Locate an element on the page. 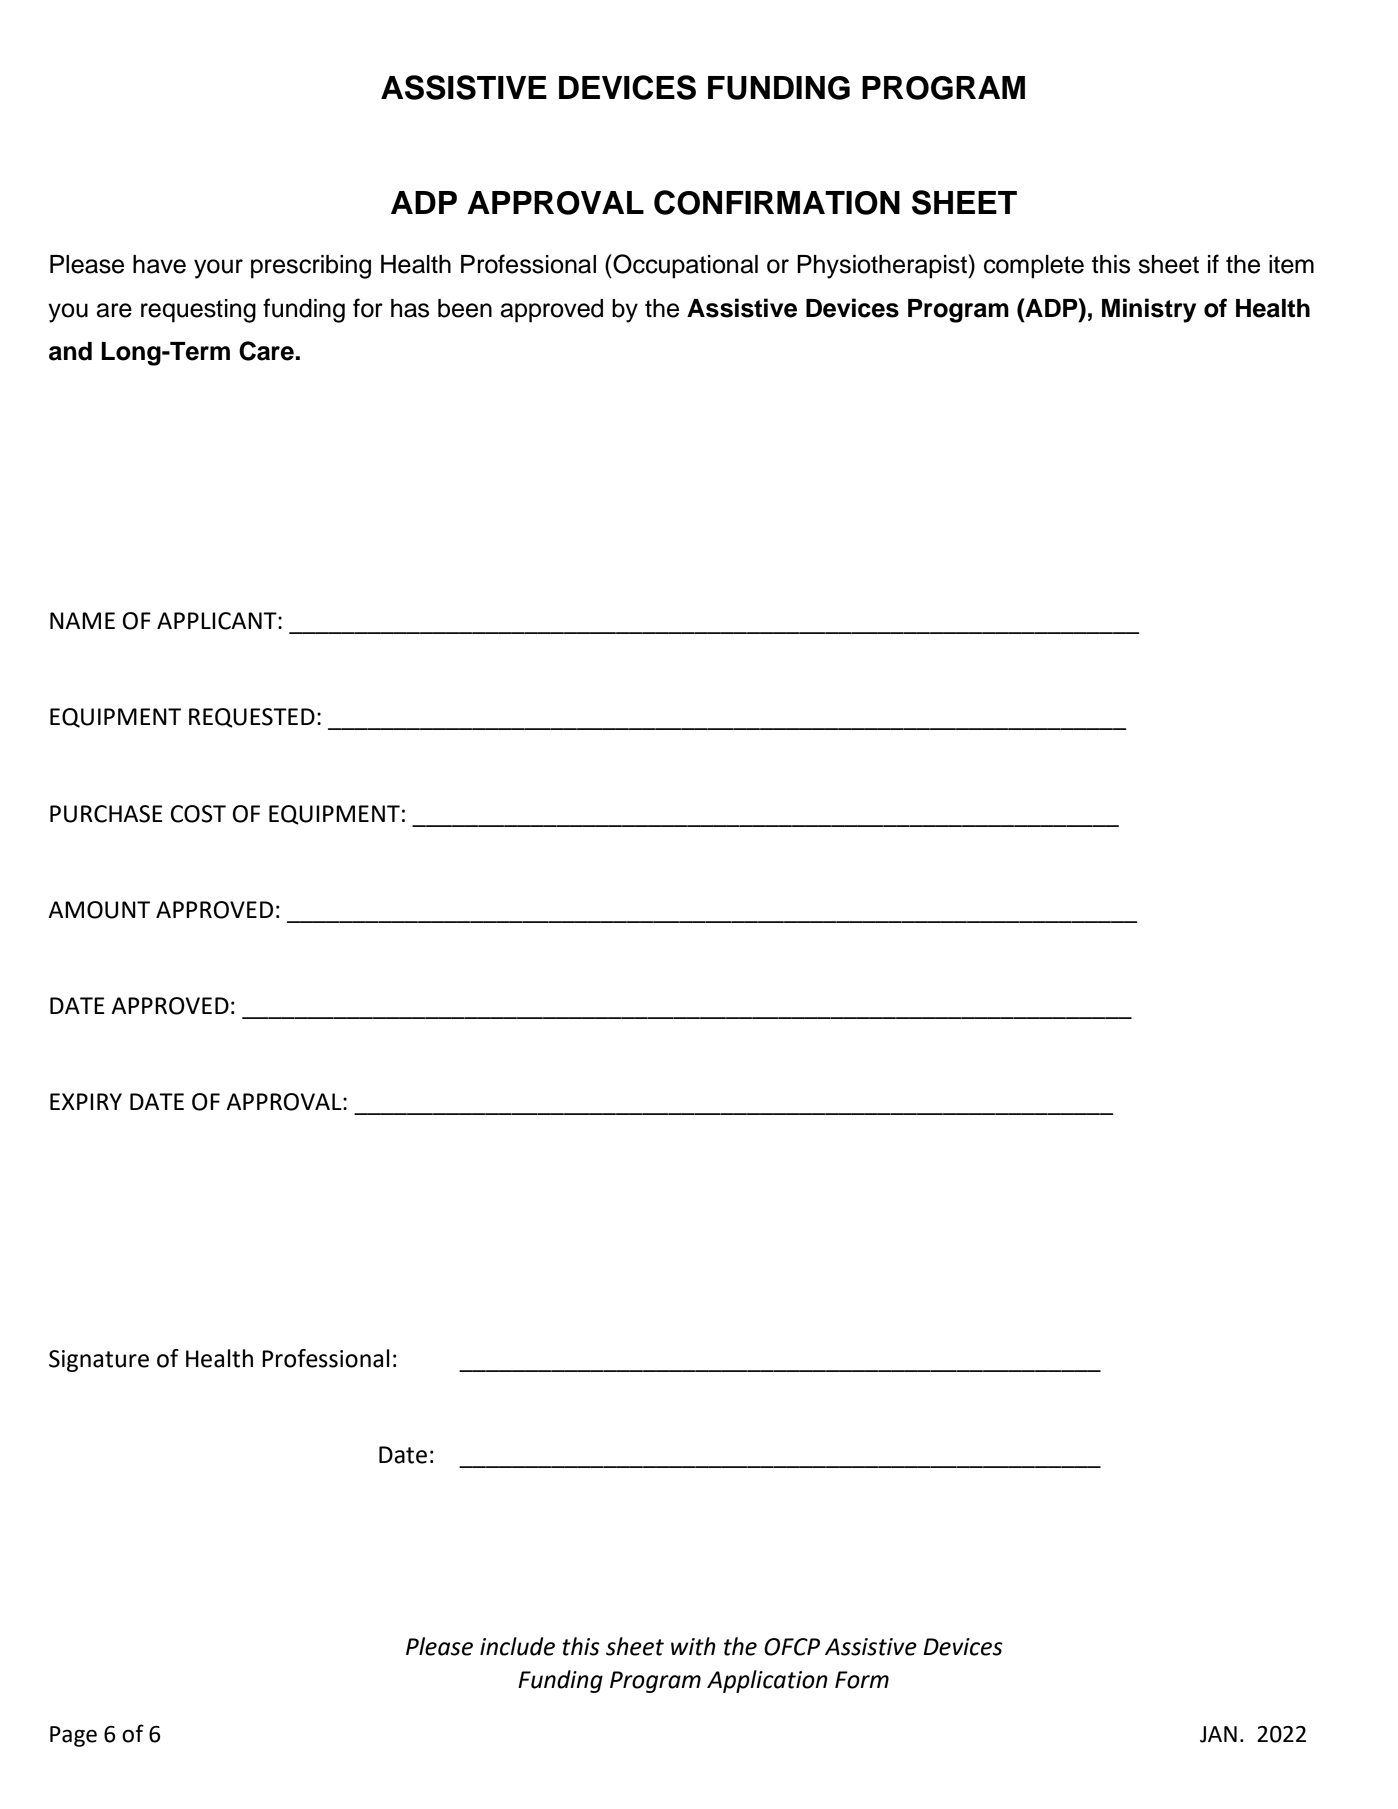  Application is located at coordinates (767, 1681).
